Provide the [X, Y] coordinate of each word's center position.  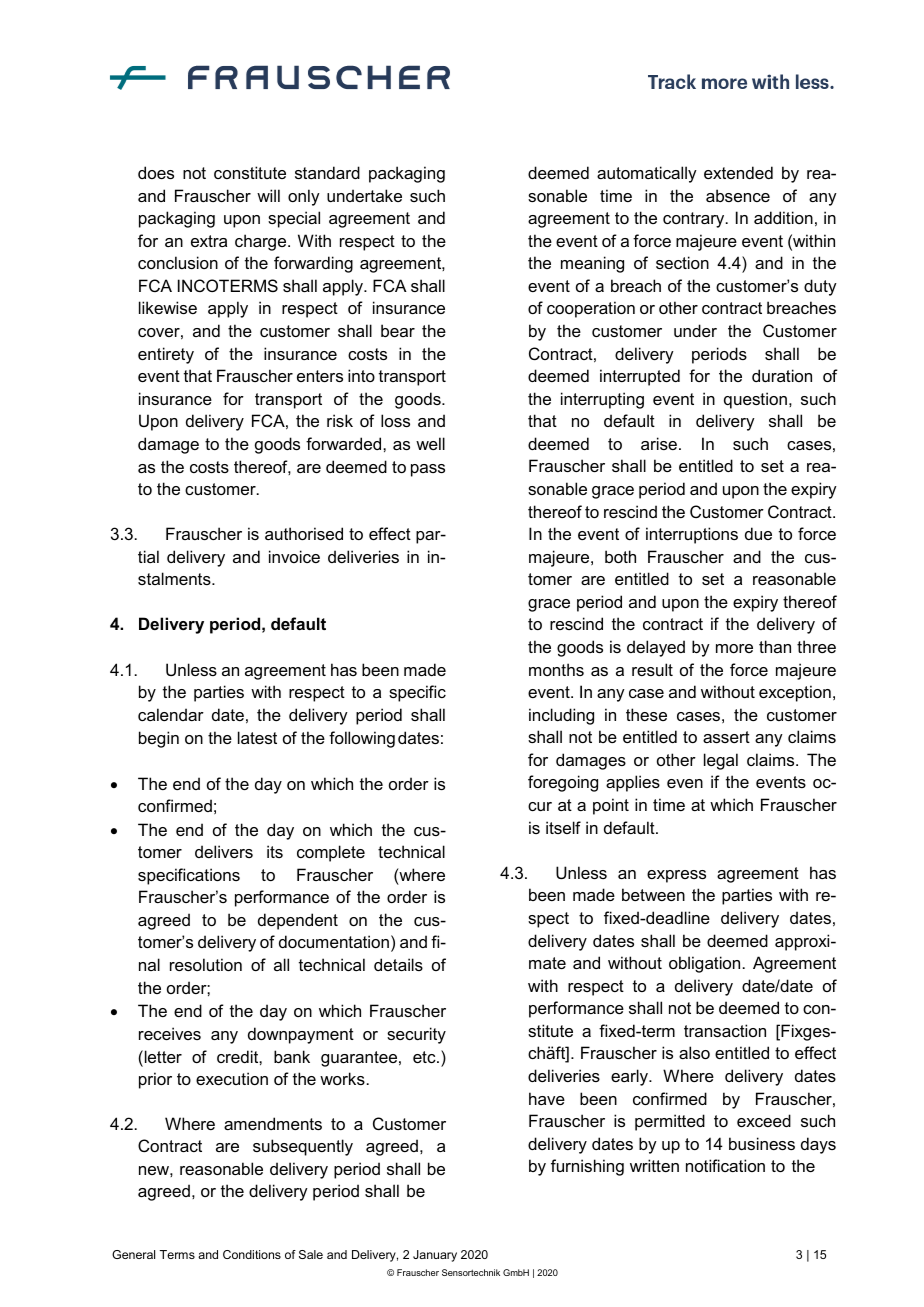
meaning [592, 264]
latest [257, 737]
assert [726, 737]
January [435, 1256]
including [561, 716]
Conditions [252, 1254]
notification [725, 1165]
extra [209, 241]
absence [738, 195]
